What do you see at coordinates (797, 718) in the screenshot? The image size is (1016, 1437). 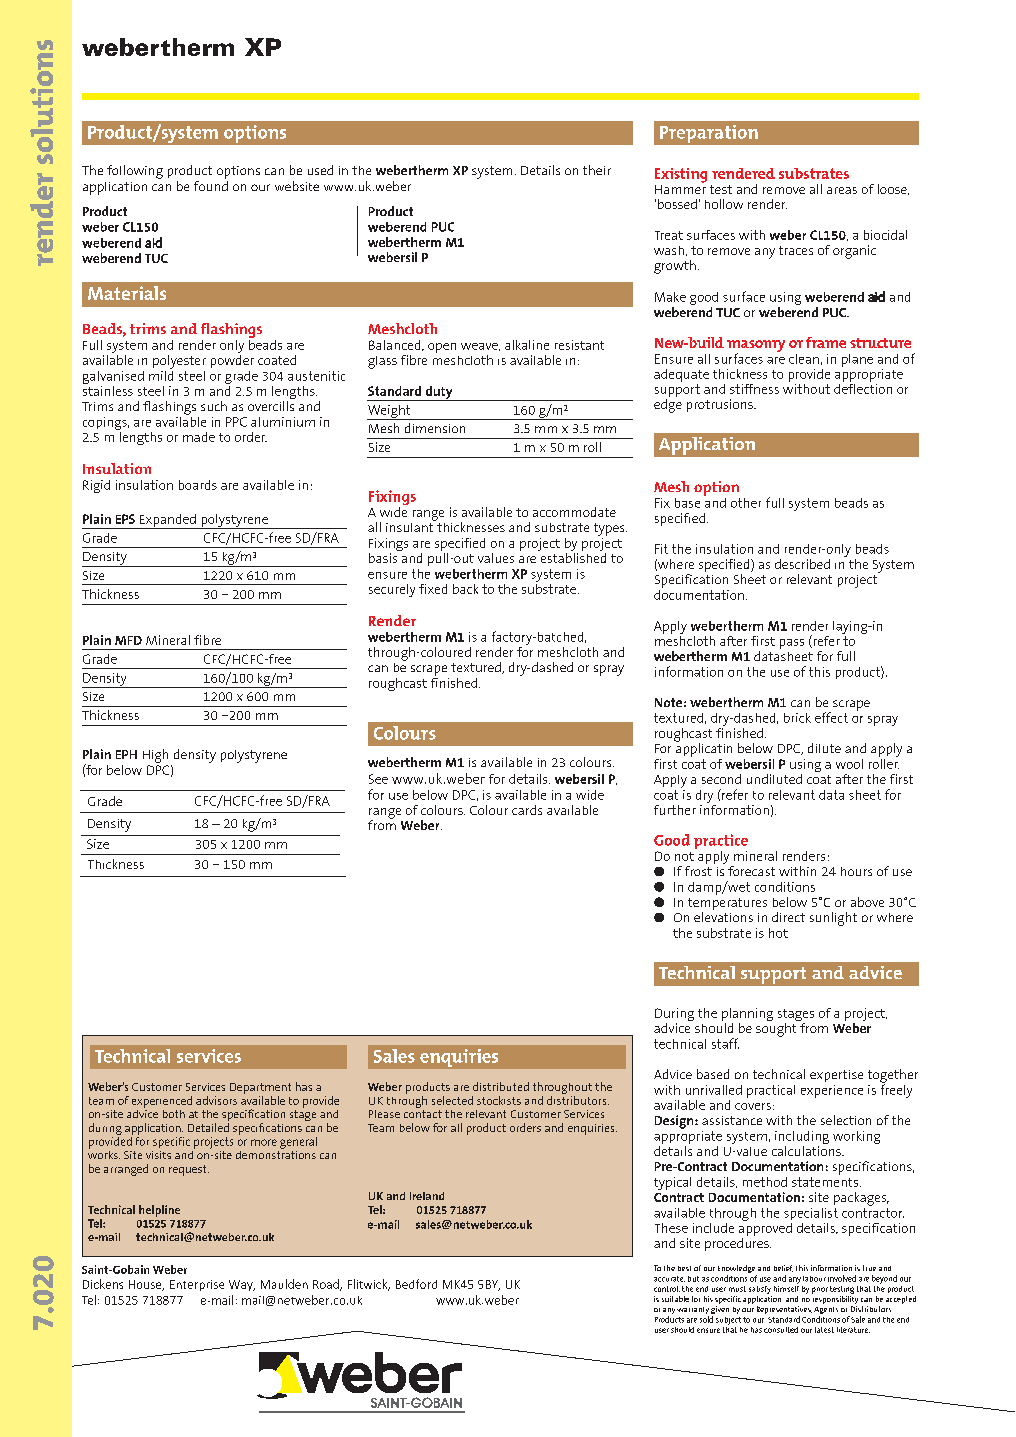 I see `brick` at bounding box center [797, 718].
